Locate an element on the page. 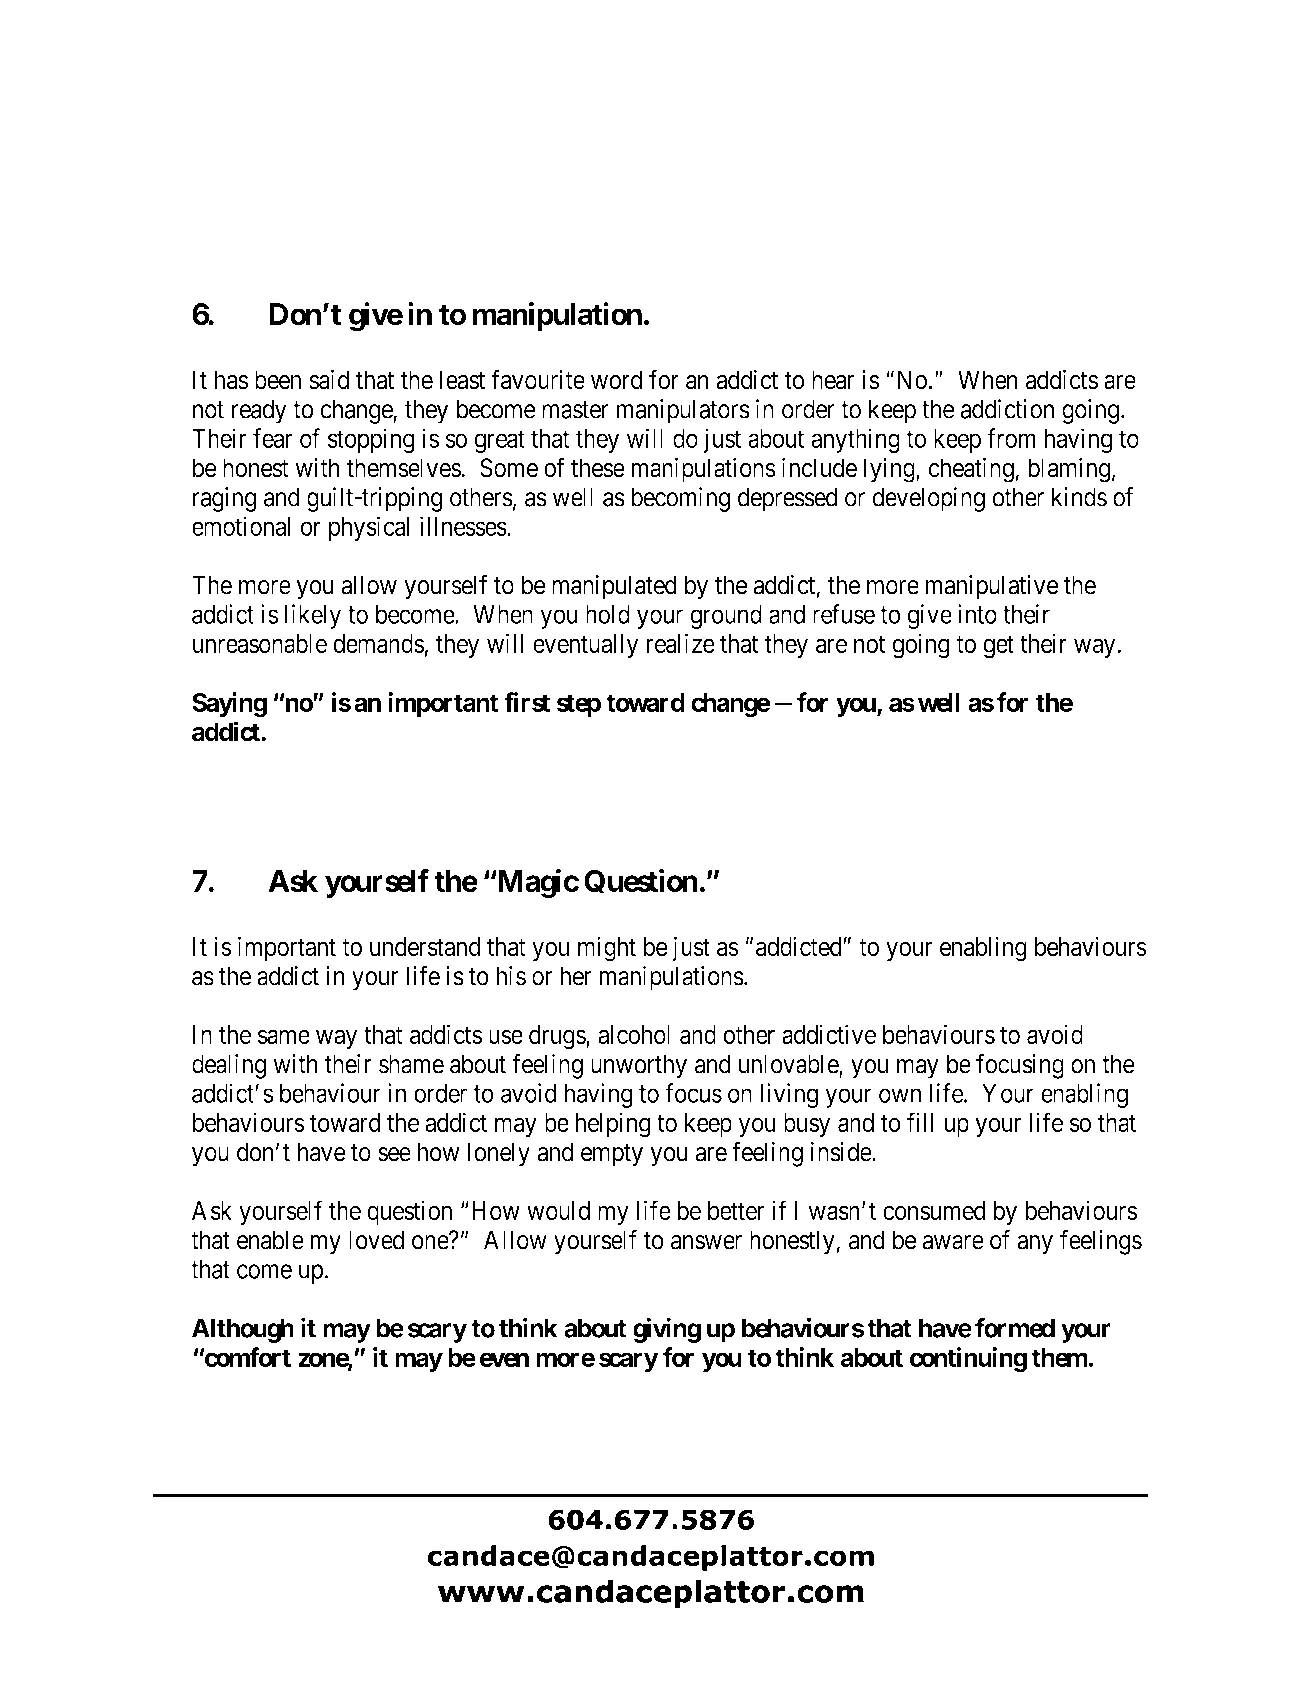 Image resolution: width=1301 pixels, height=1683 pixels. understand is located at coordinates (425, 947).
